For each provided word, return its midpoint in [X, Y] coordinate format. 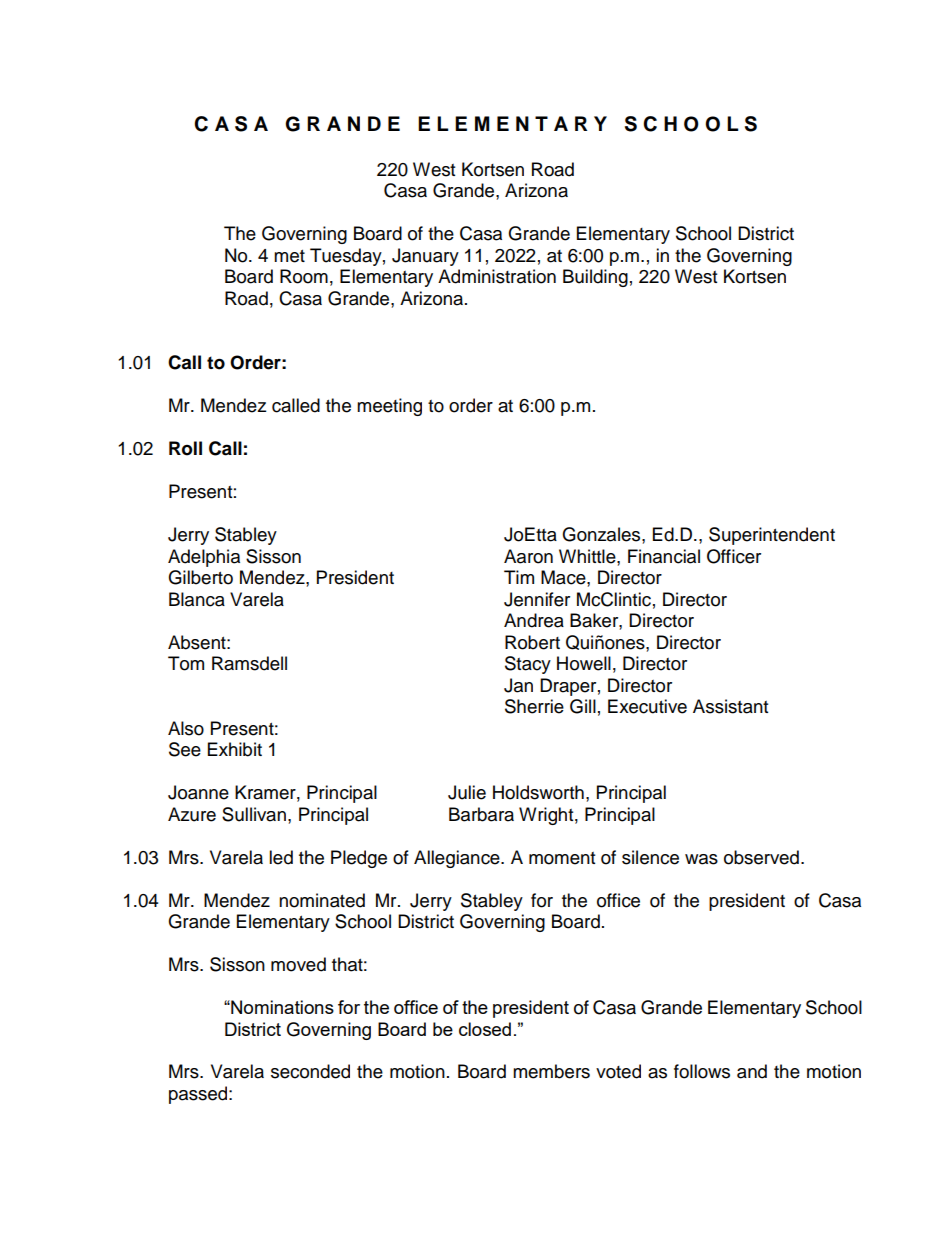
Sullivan [254, 814]
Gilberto [200, 577]
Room [304, 276]
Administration [497, 276]
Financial [664, 556]
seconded [310, 1071]
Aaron [528, 556]
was [701, 859]
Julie [467, 792]
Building [595, 278]
